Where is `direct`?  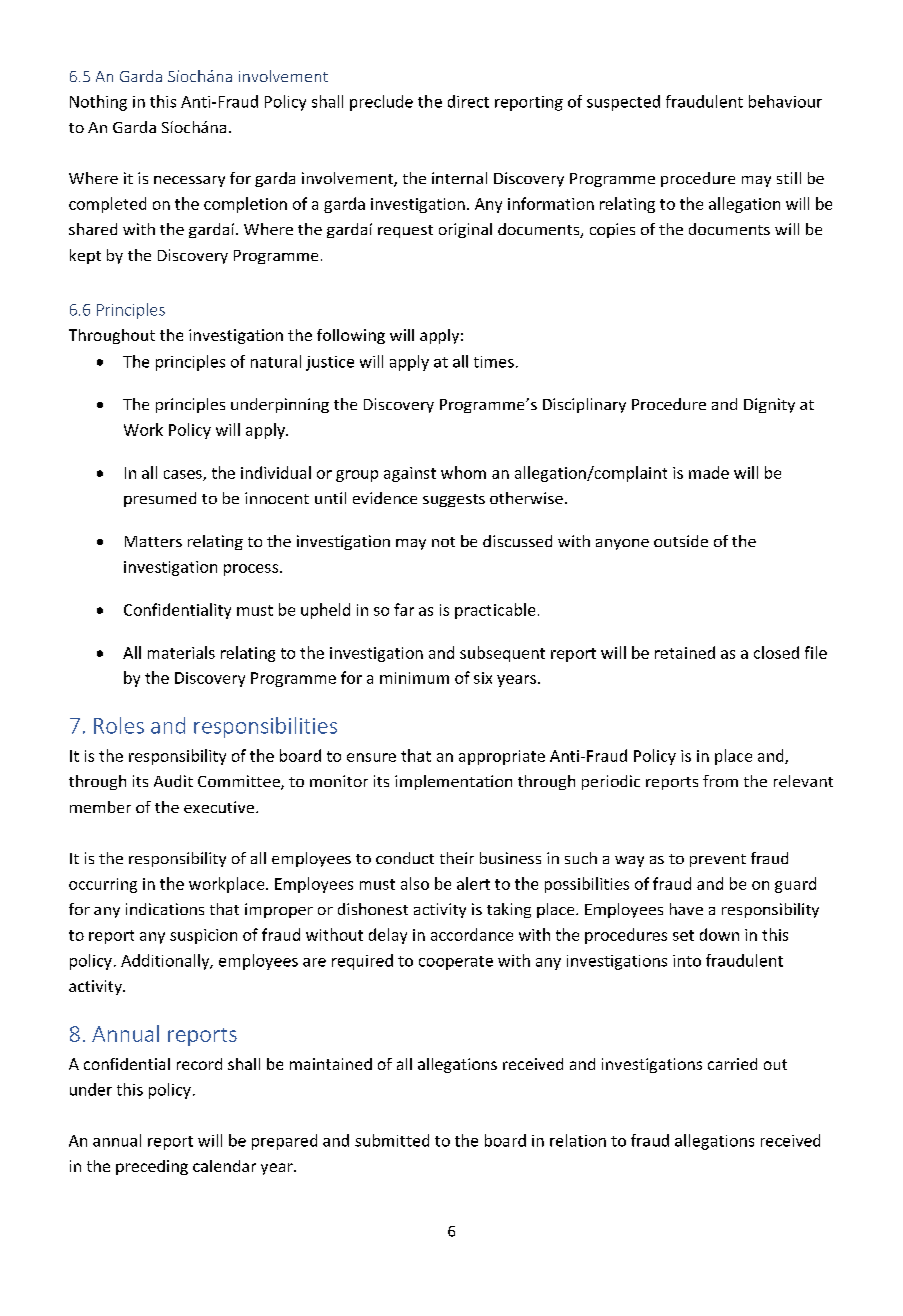
direct is located at coordinates (468, 101).
